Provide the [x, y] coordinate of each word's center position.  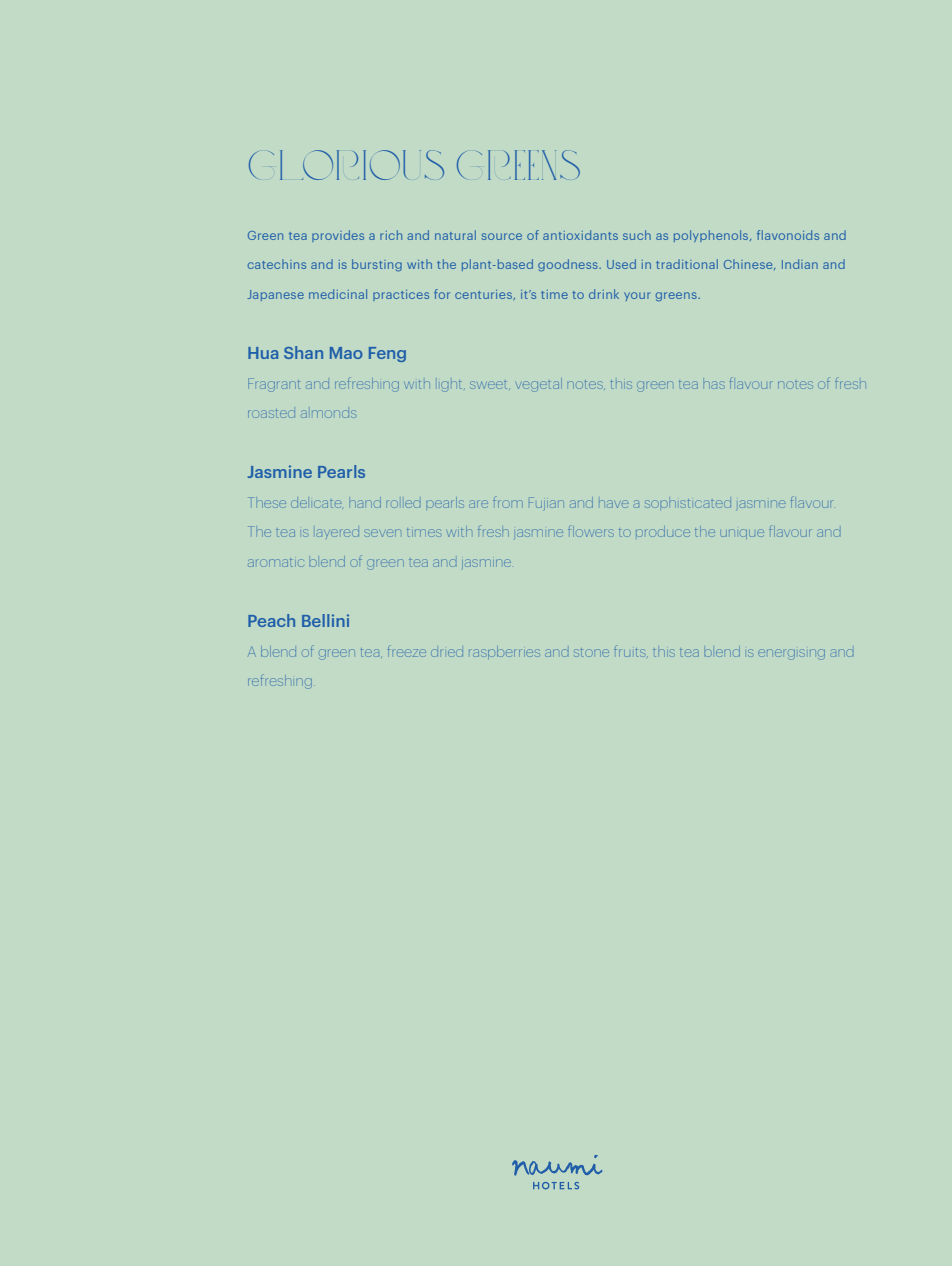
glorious [346, 165]
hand [365, 502]
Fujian [546, 503]
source [502, 236]
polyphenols [712, 236]
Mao [346, 353]
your [637, 296]
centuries [484, 295]
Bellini [325, 620]
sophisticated [688, 503]
